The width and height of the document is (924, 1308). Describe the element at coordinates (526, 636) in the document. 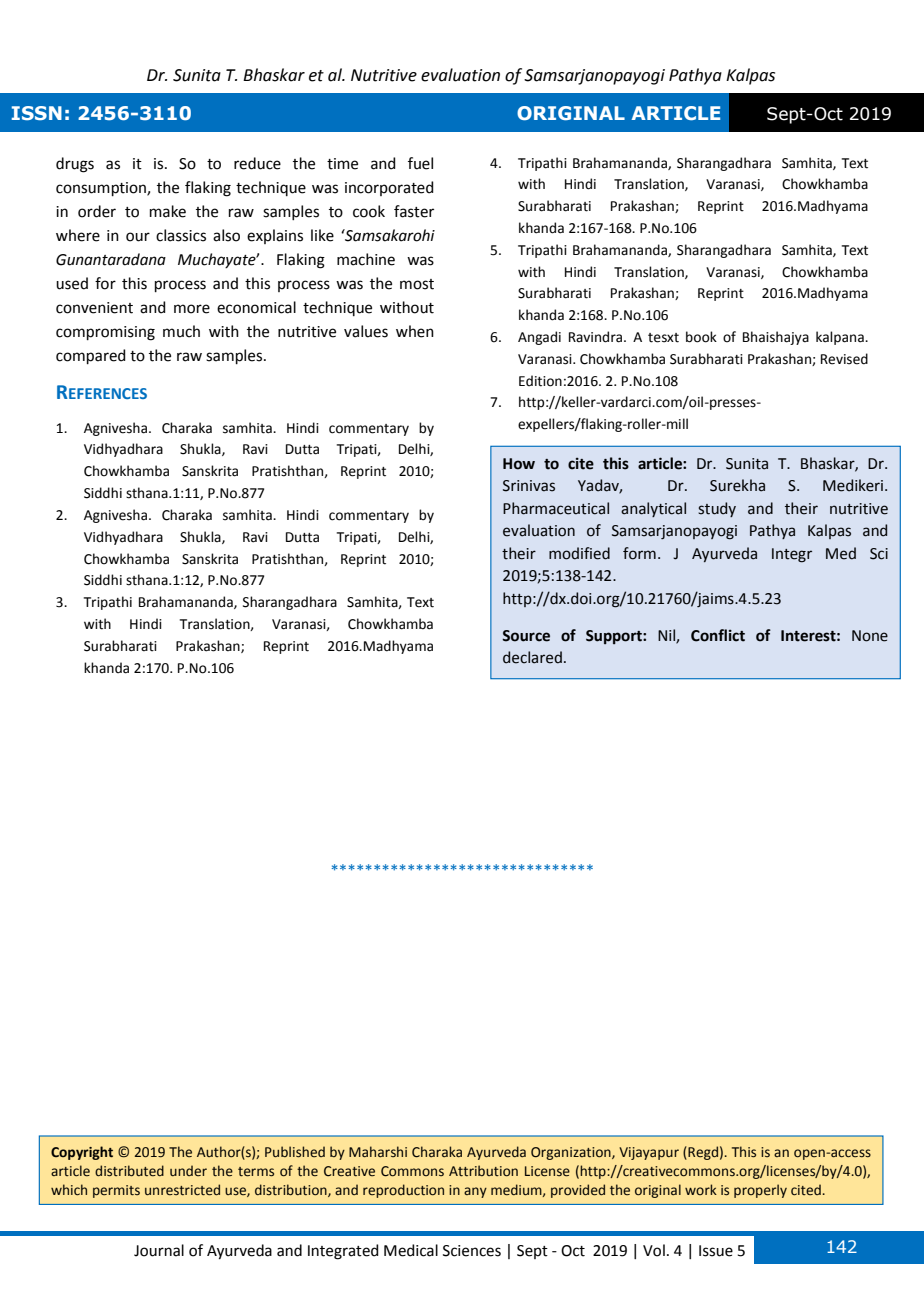

I see `Source` at that location.
